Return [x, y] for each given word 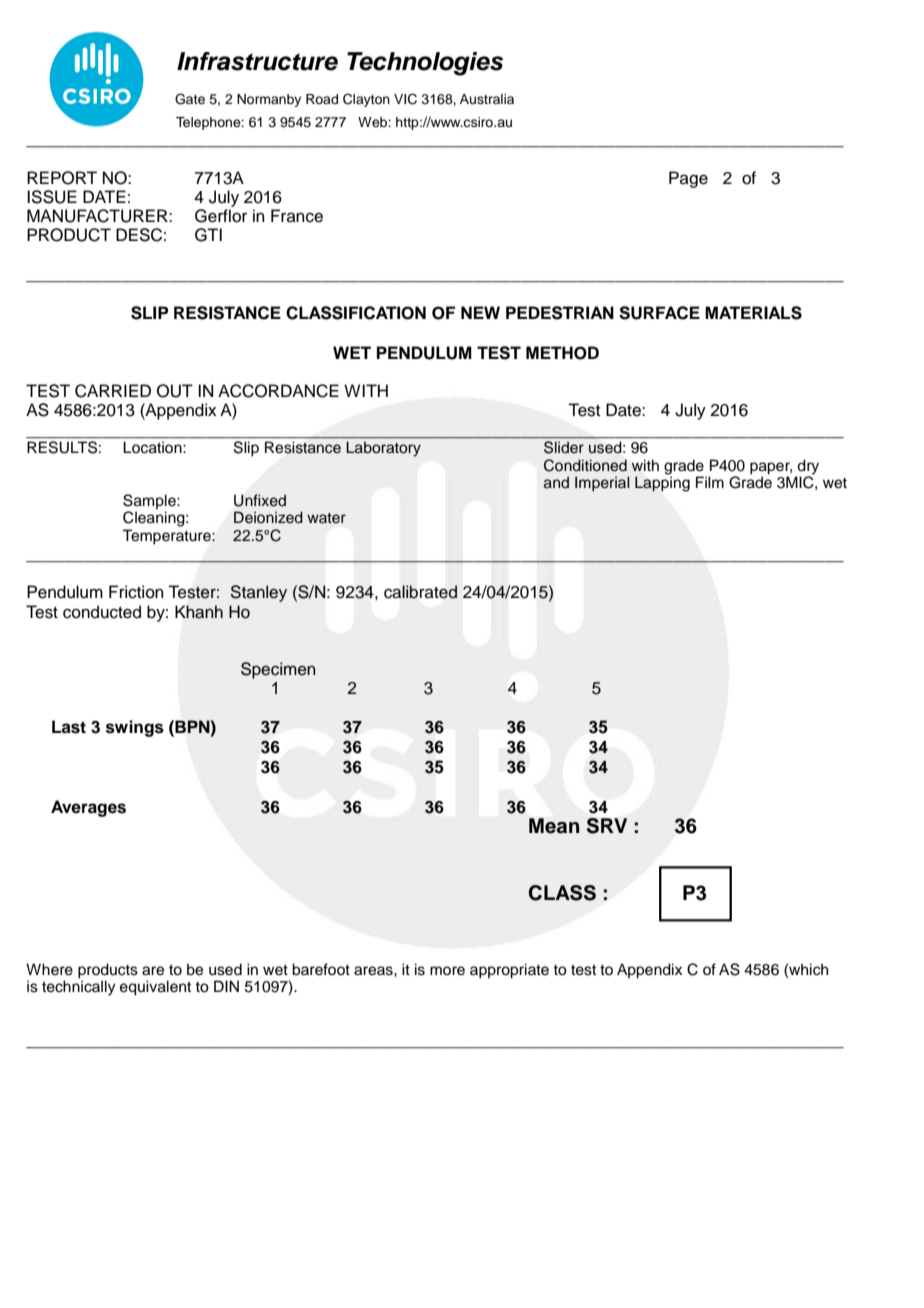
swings [135, 728]
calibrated [420, 592]
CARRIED [113, 391]
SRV [607, 826]
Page [688, 179]
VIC [405, 99]
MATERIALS [753, 313]
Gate [190, 99]
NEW [480, 312]
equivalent [155, 988]
